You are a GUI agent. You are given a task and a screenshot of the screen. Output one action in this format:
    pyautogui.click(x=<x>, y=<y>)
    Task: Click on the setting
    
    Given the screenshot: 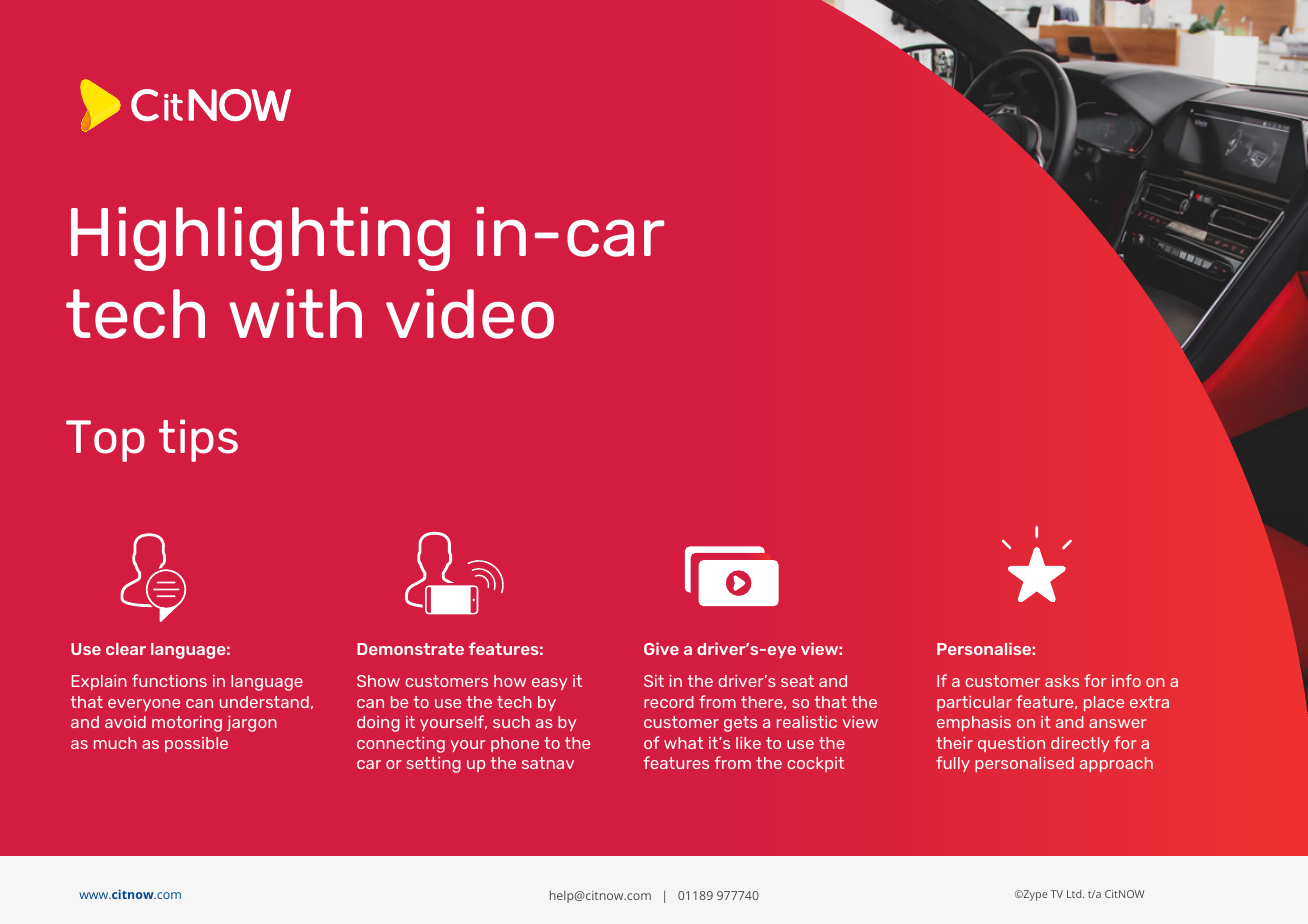 What is the action you would take?
    pyautogui.click(x=433, y=765)
